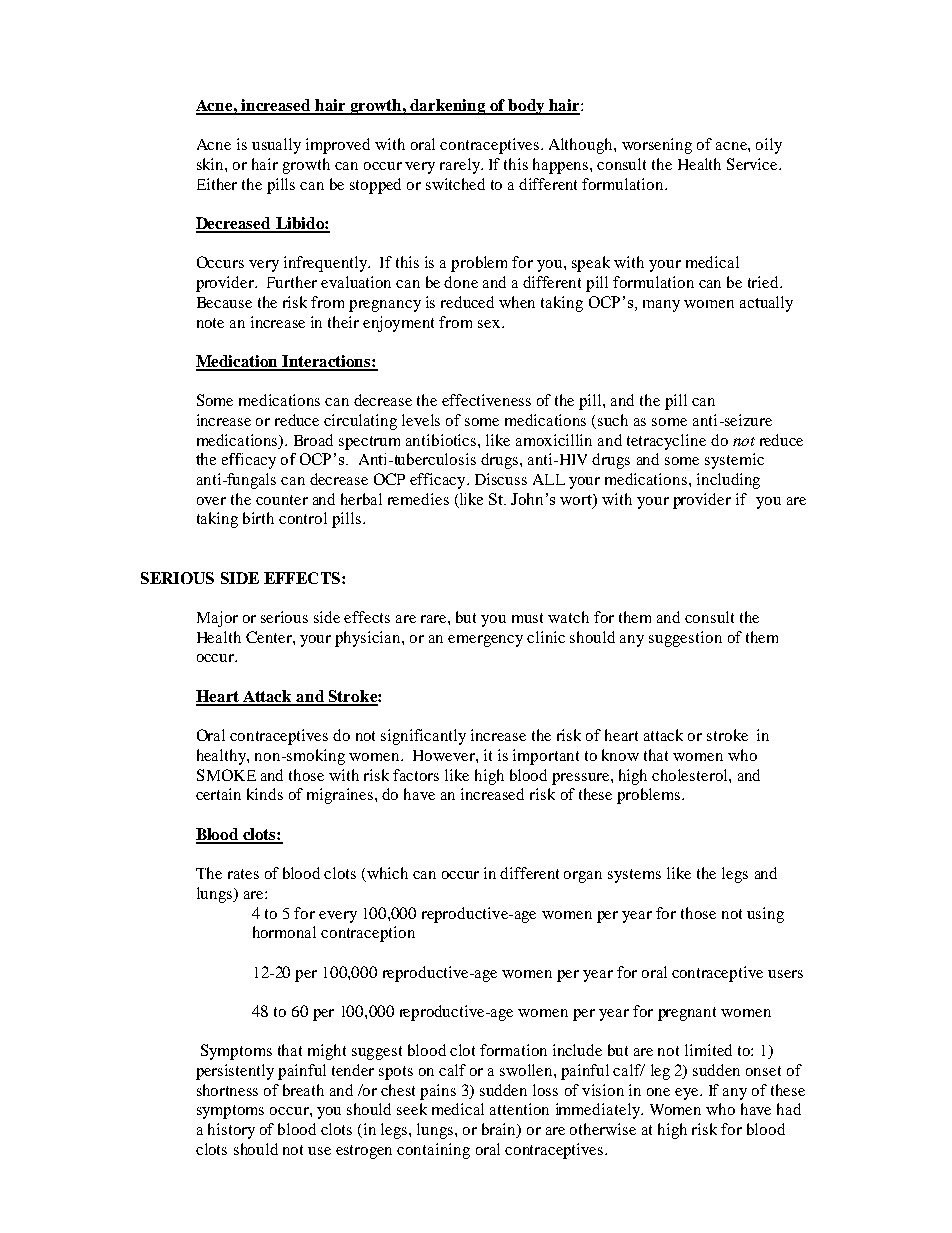 The width and height of the image is (952, 1233). I want to click on eye, so click(688, 1094).
